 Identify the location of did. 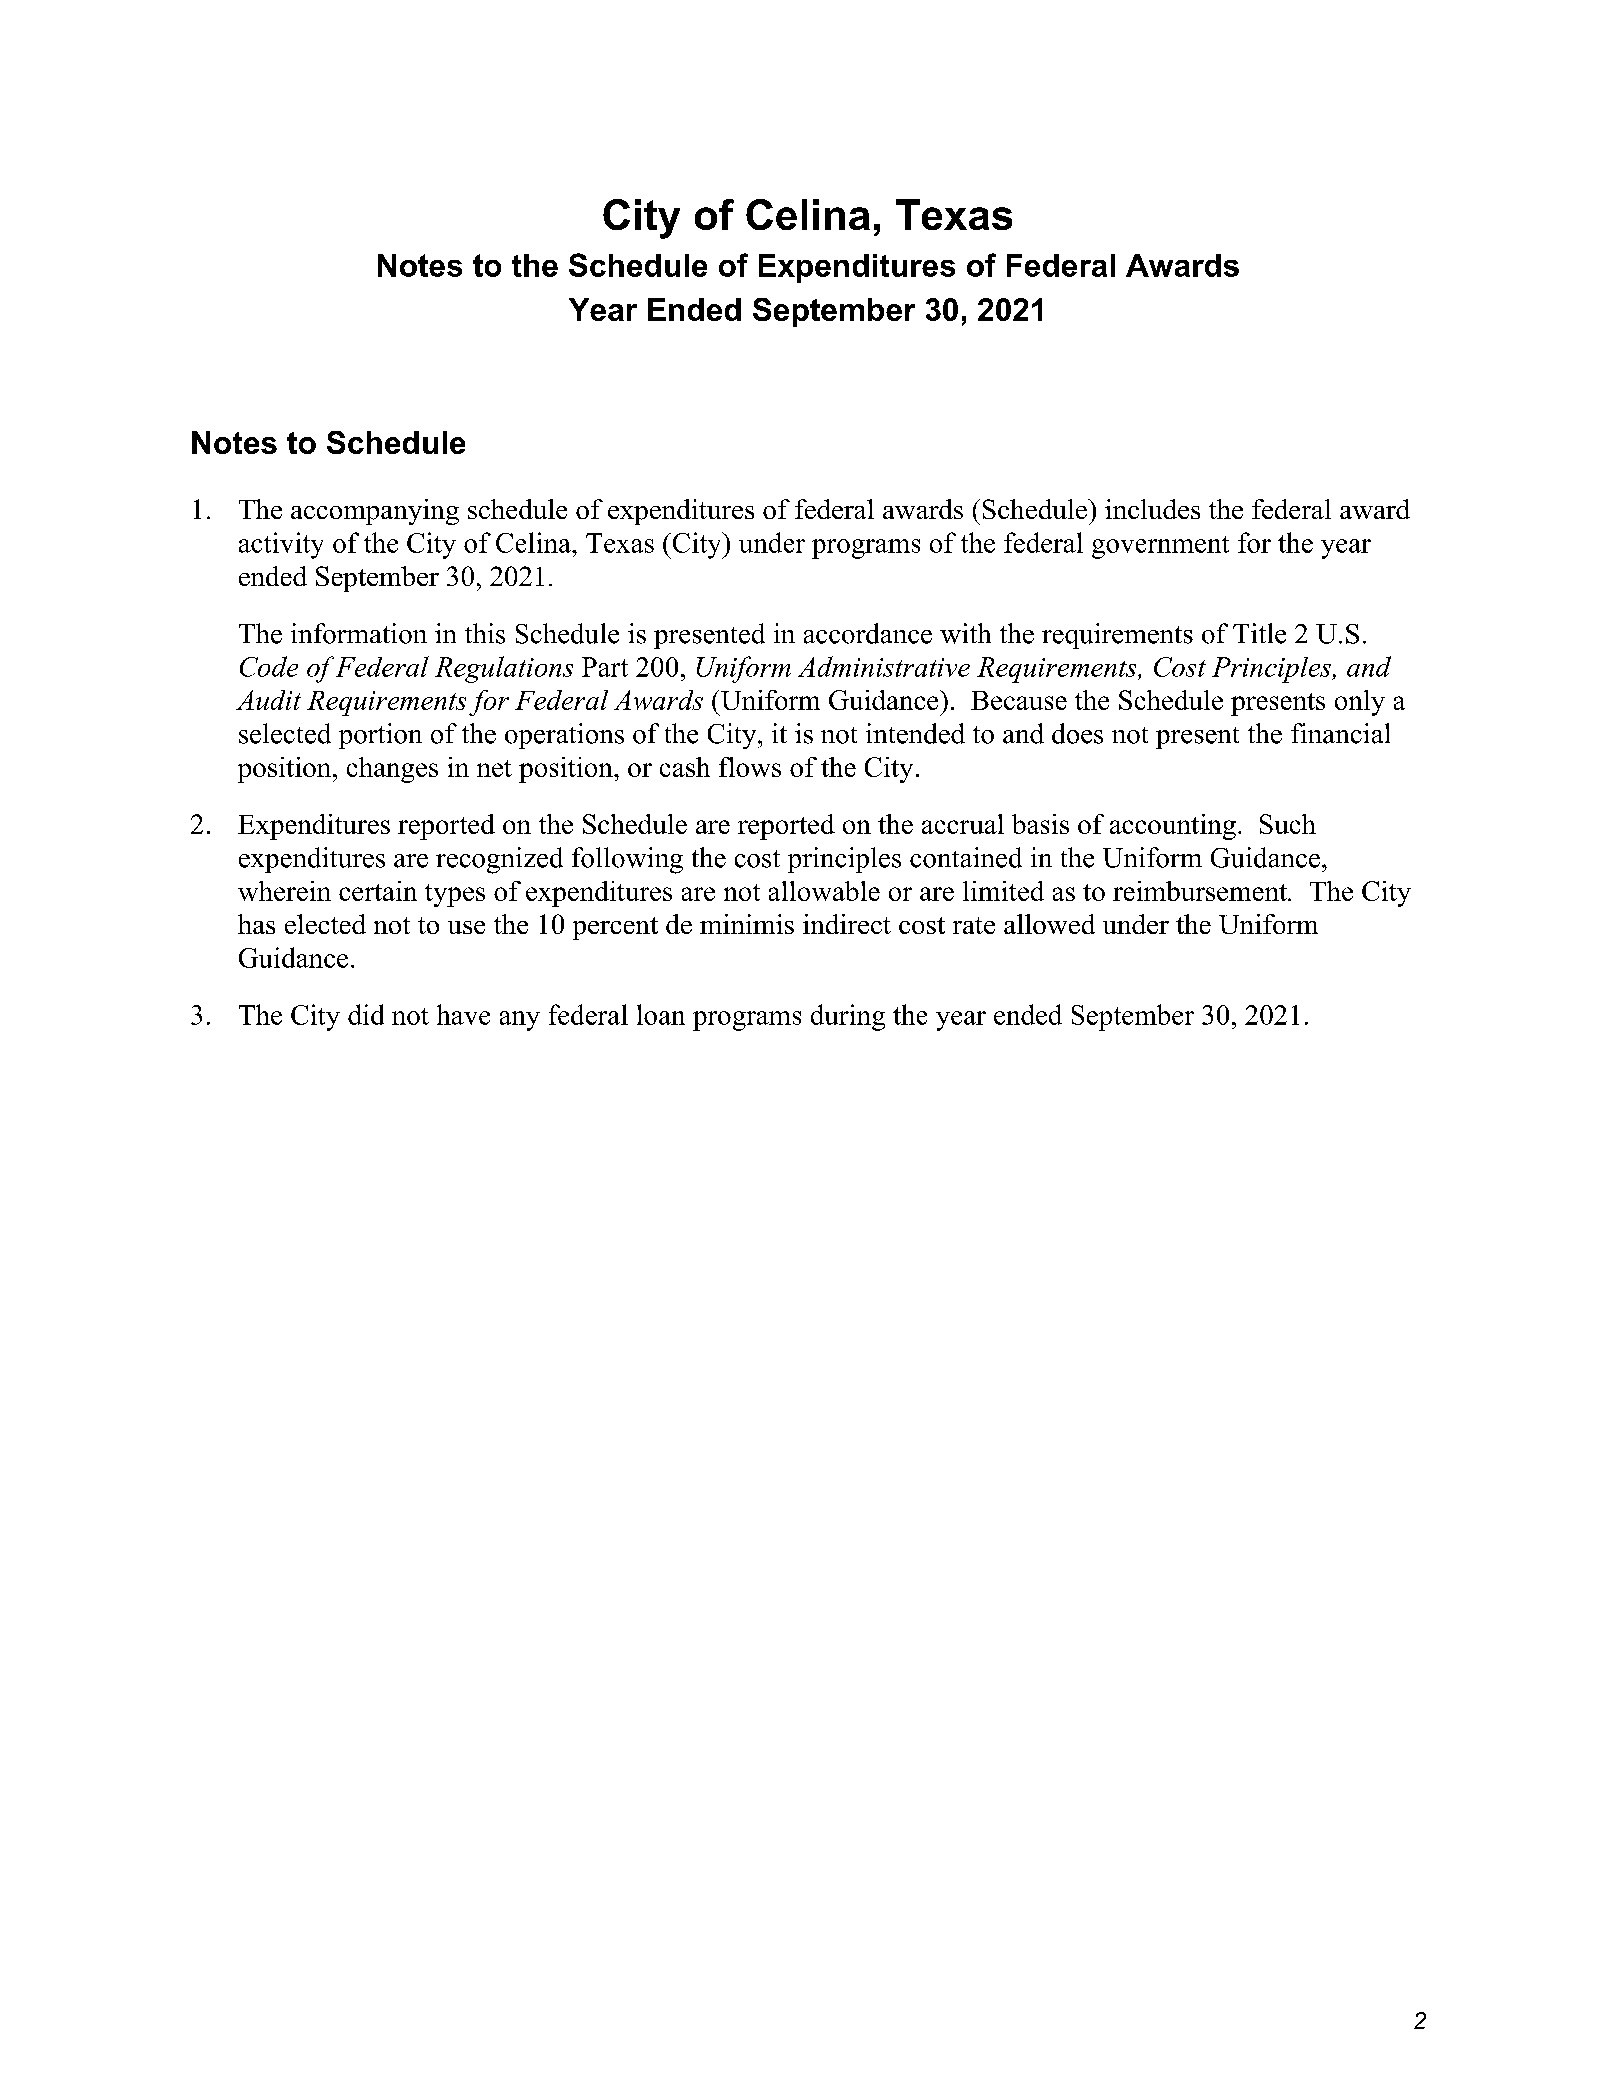
(366, 1014).
